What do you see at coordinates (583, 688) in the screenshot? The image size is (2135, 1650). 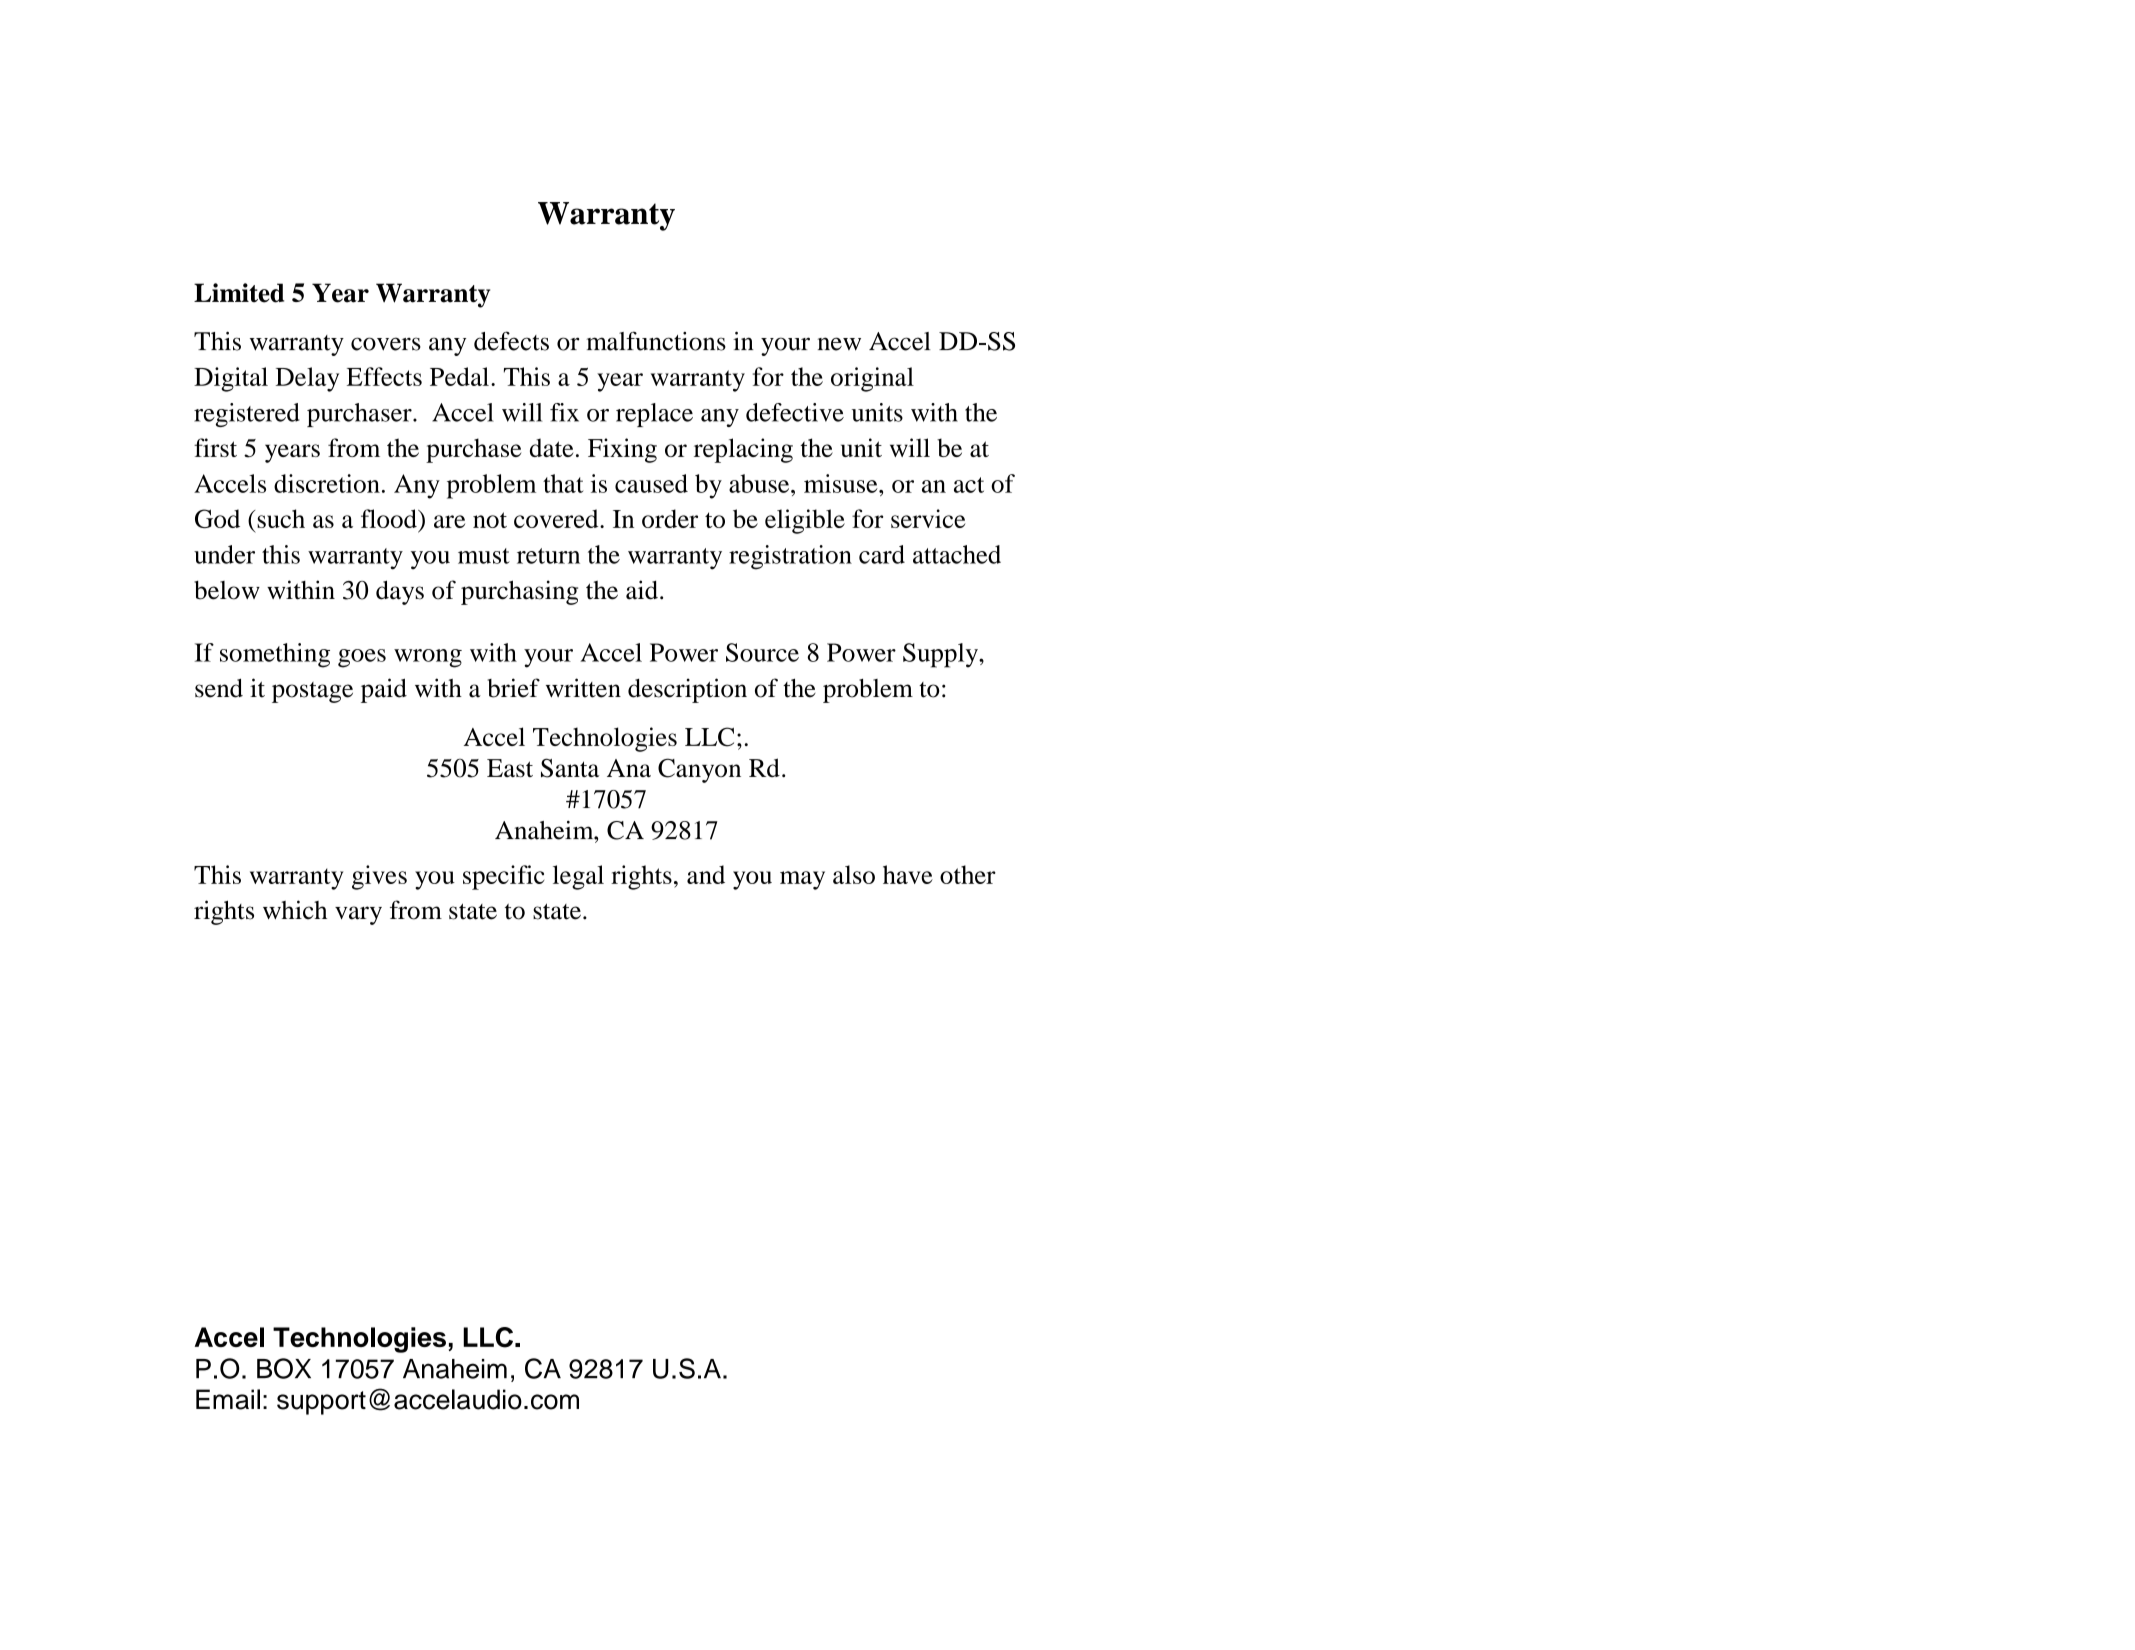 I see `written` at bounding box center [583, 688].
